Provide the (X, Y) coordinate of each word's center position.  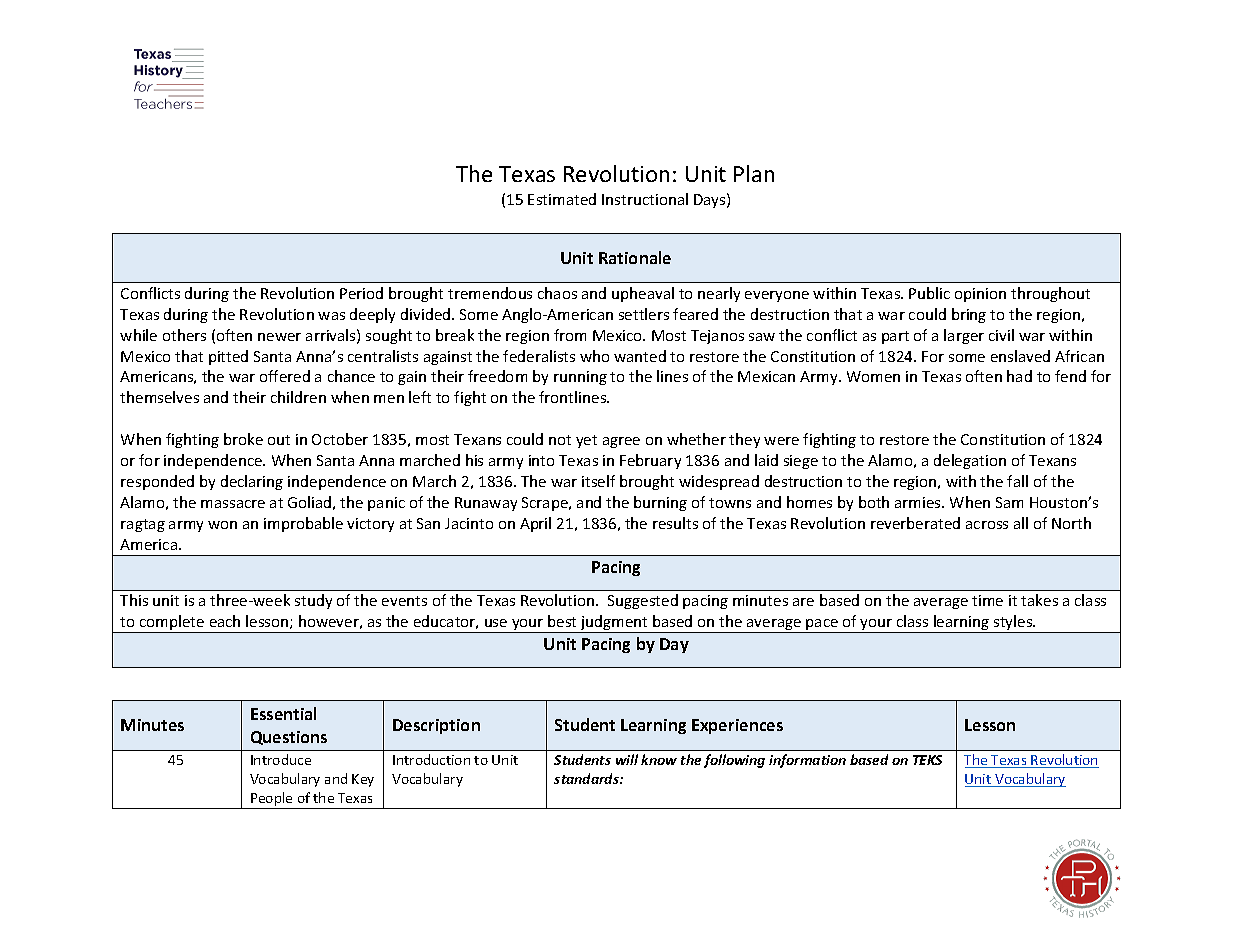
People (272, 800)
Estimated (562, 199)
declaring (252, 482)
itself (598, 481)
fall (1017, 481)
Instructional (645, 199)
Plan (754, 173)
